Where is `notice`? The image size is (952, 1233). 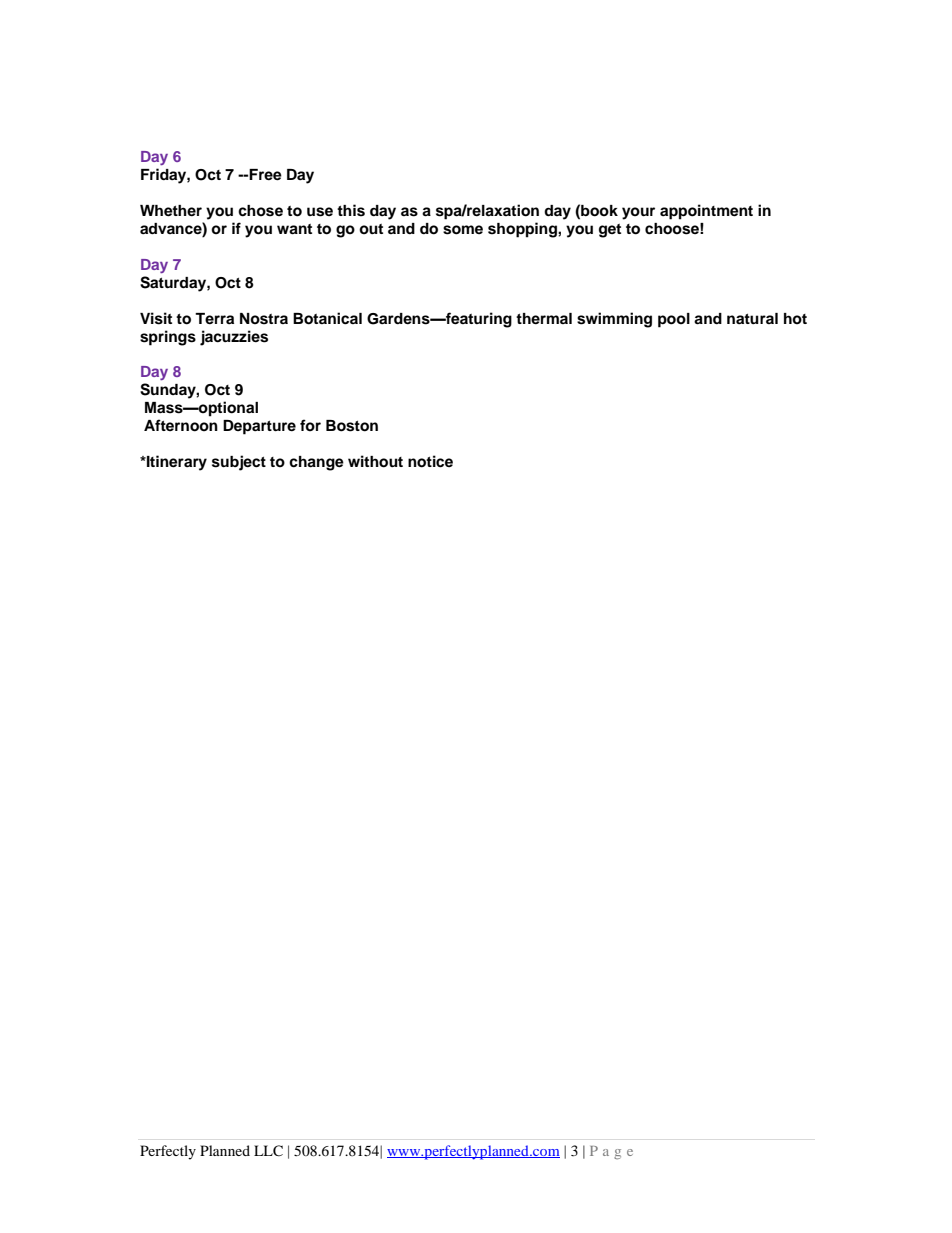 notice is located at coordinates (430, 461).
